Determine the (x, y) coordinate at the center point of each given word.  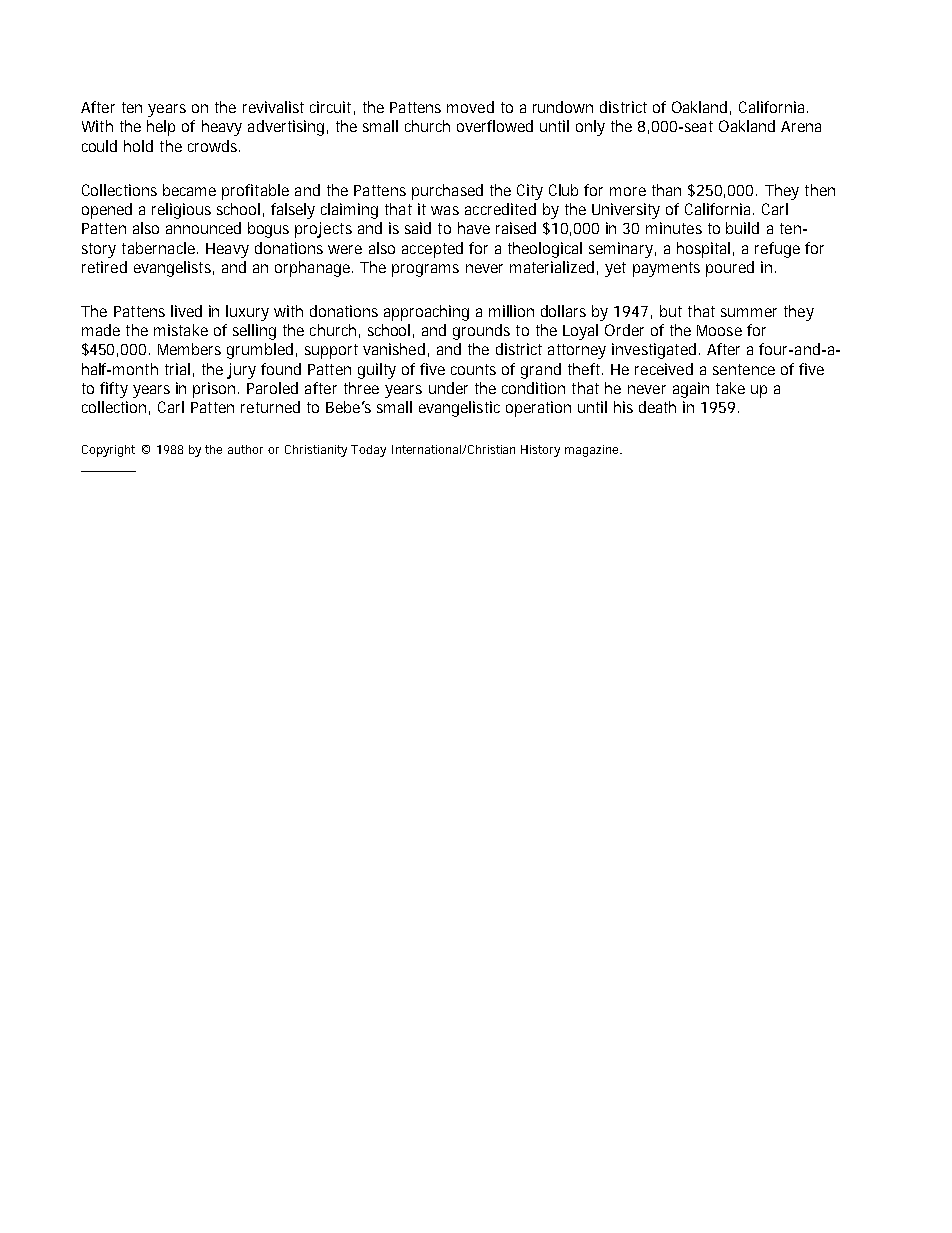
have (474, 228)
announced (203, 228)
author (245, 449)
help (161, 128)
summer (749, 312)
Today (368, 451)
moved (470, 107)
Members (189, 349)
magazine (593, 451)
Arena (801, 126)
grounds (481, 332)
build (742, 228)
